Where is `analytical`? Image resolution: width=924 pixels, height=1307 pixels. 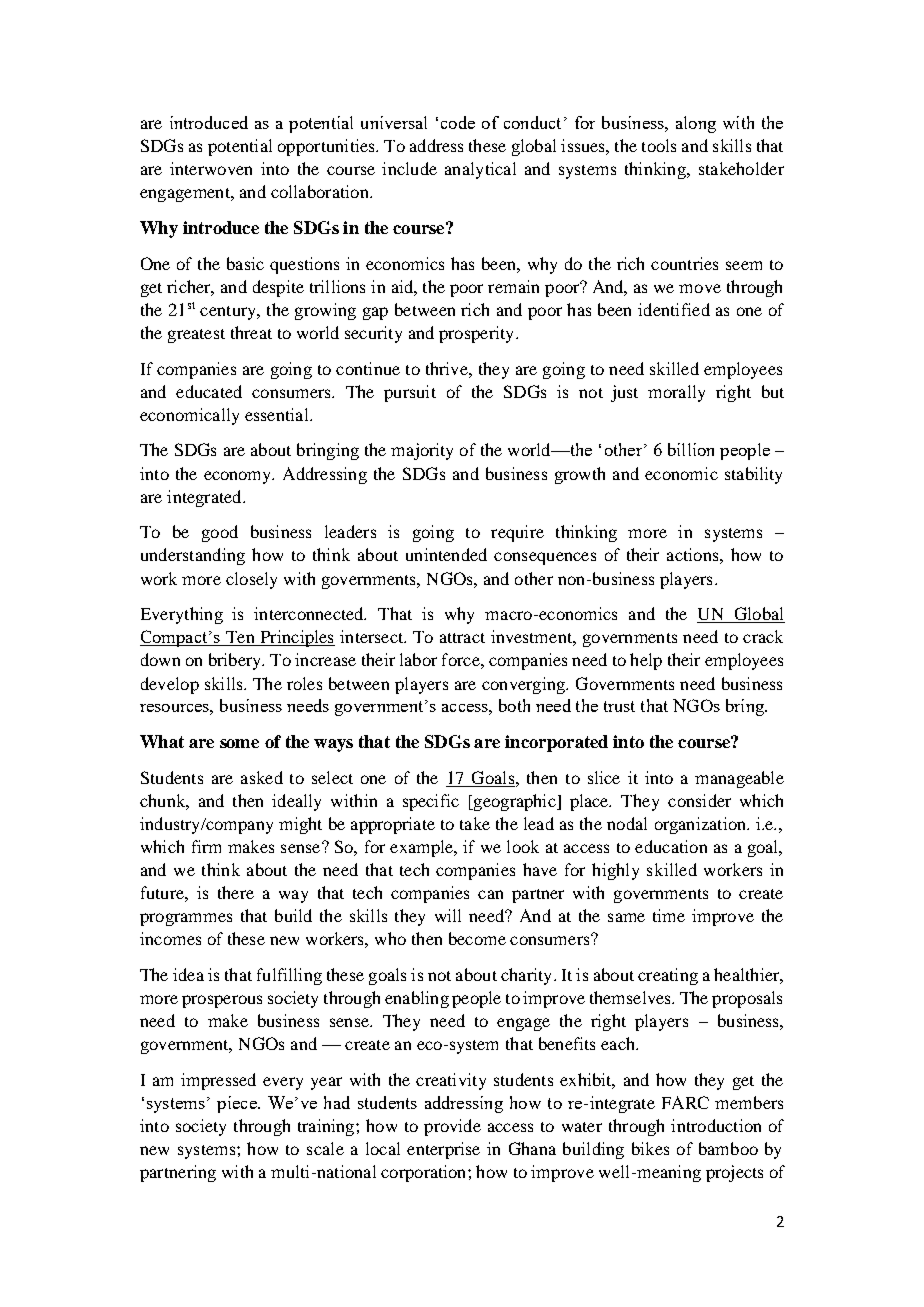 analytical is located at coordinates (480, 170).
